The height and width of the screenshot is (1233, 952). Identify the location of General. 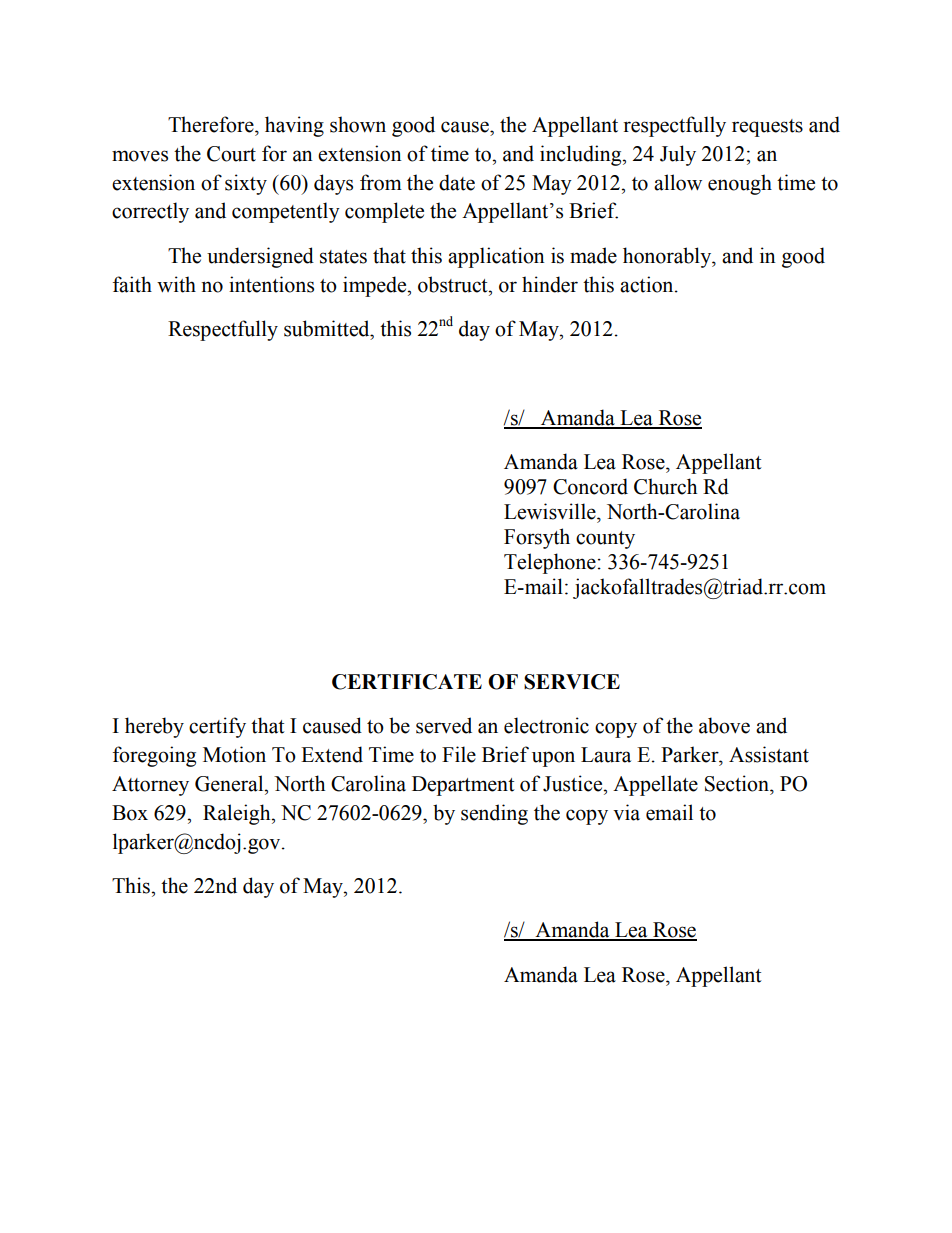
(230, 783).
